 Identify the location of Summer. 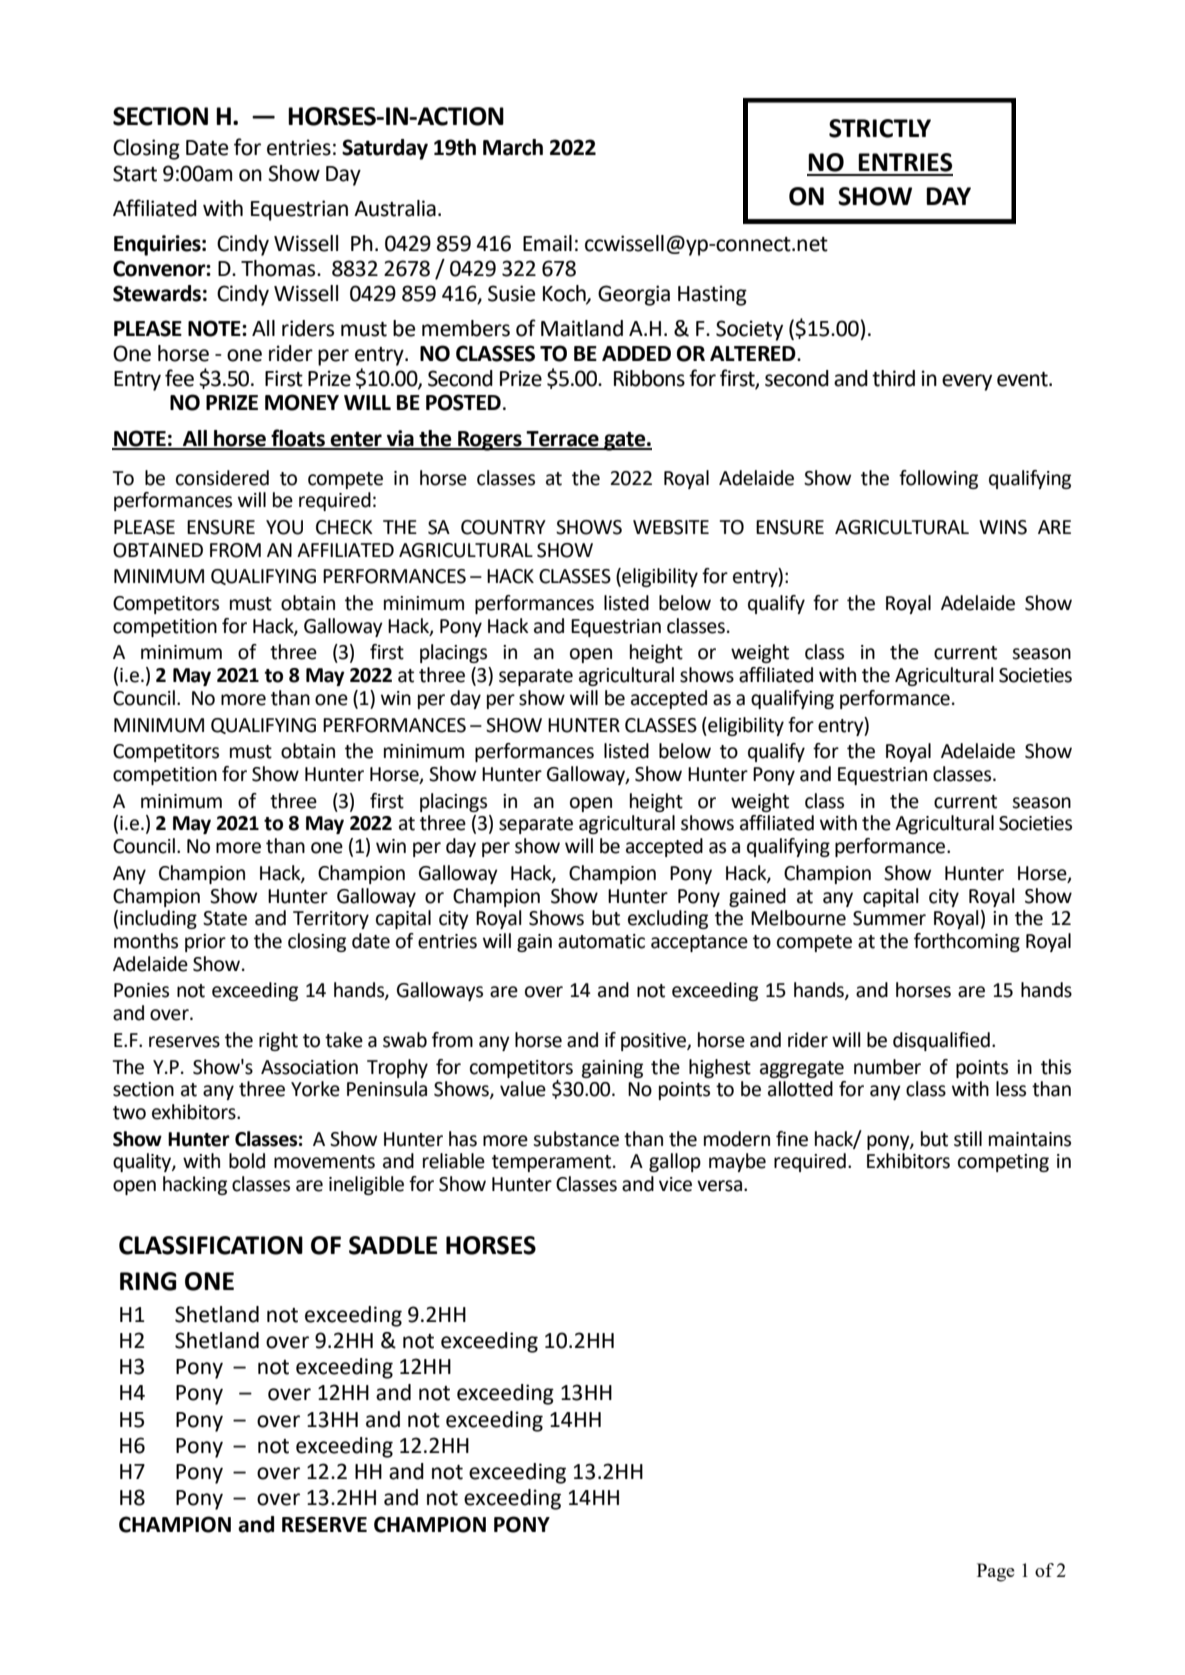
(889, 918).
